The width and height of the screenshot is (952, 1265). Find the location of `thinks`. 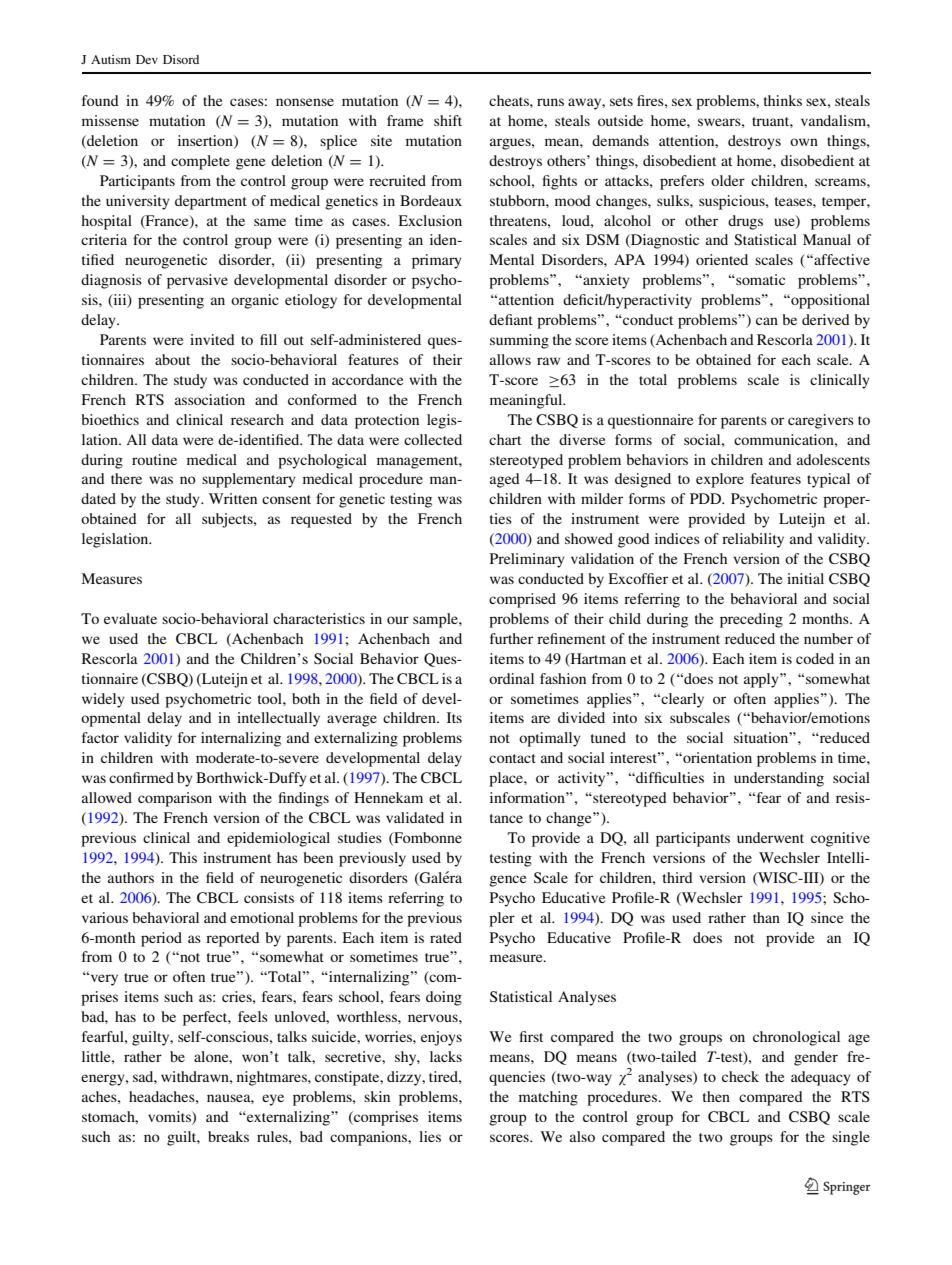

thinks is located at coordinates (783, 100).
